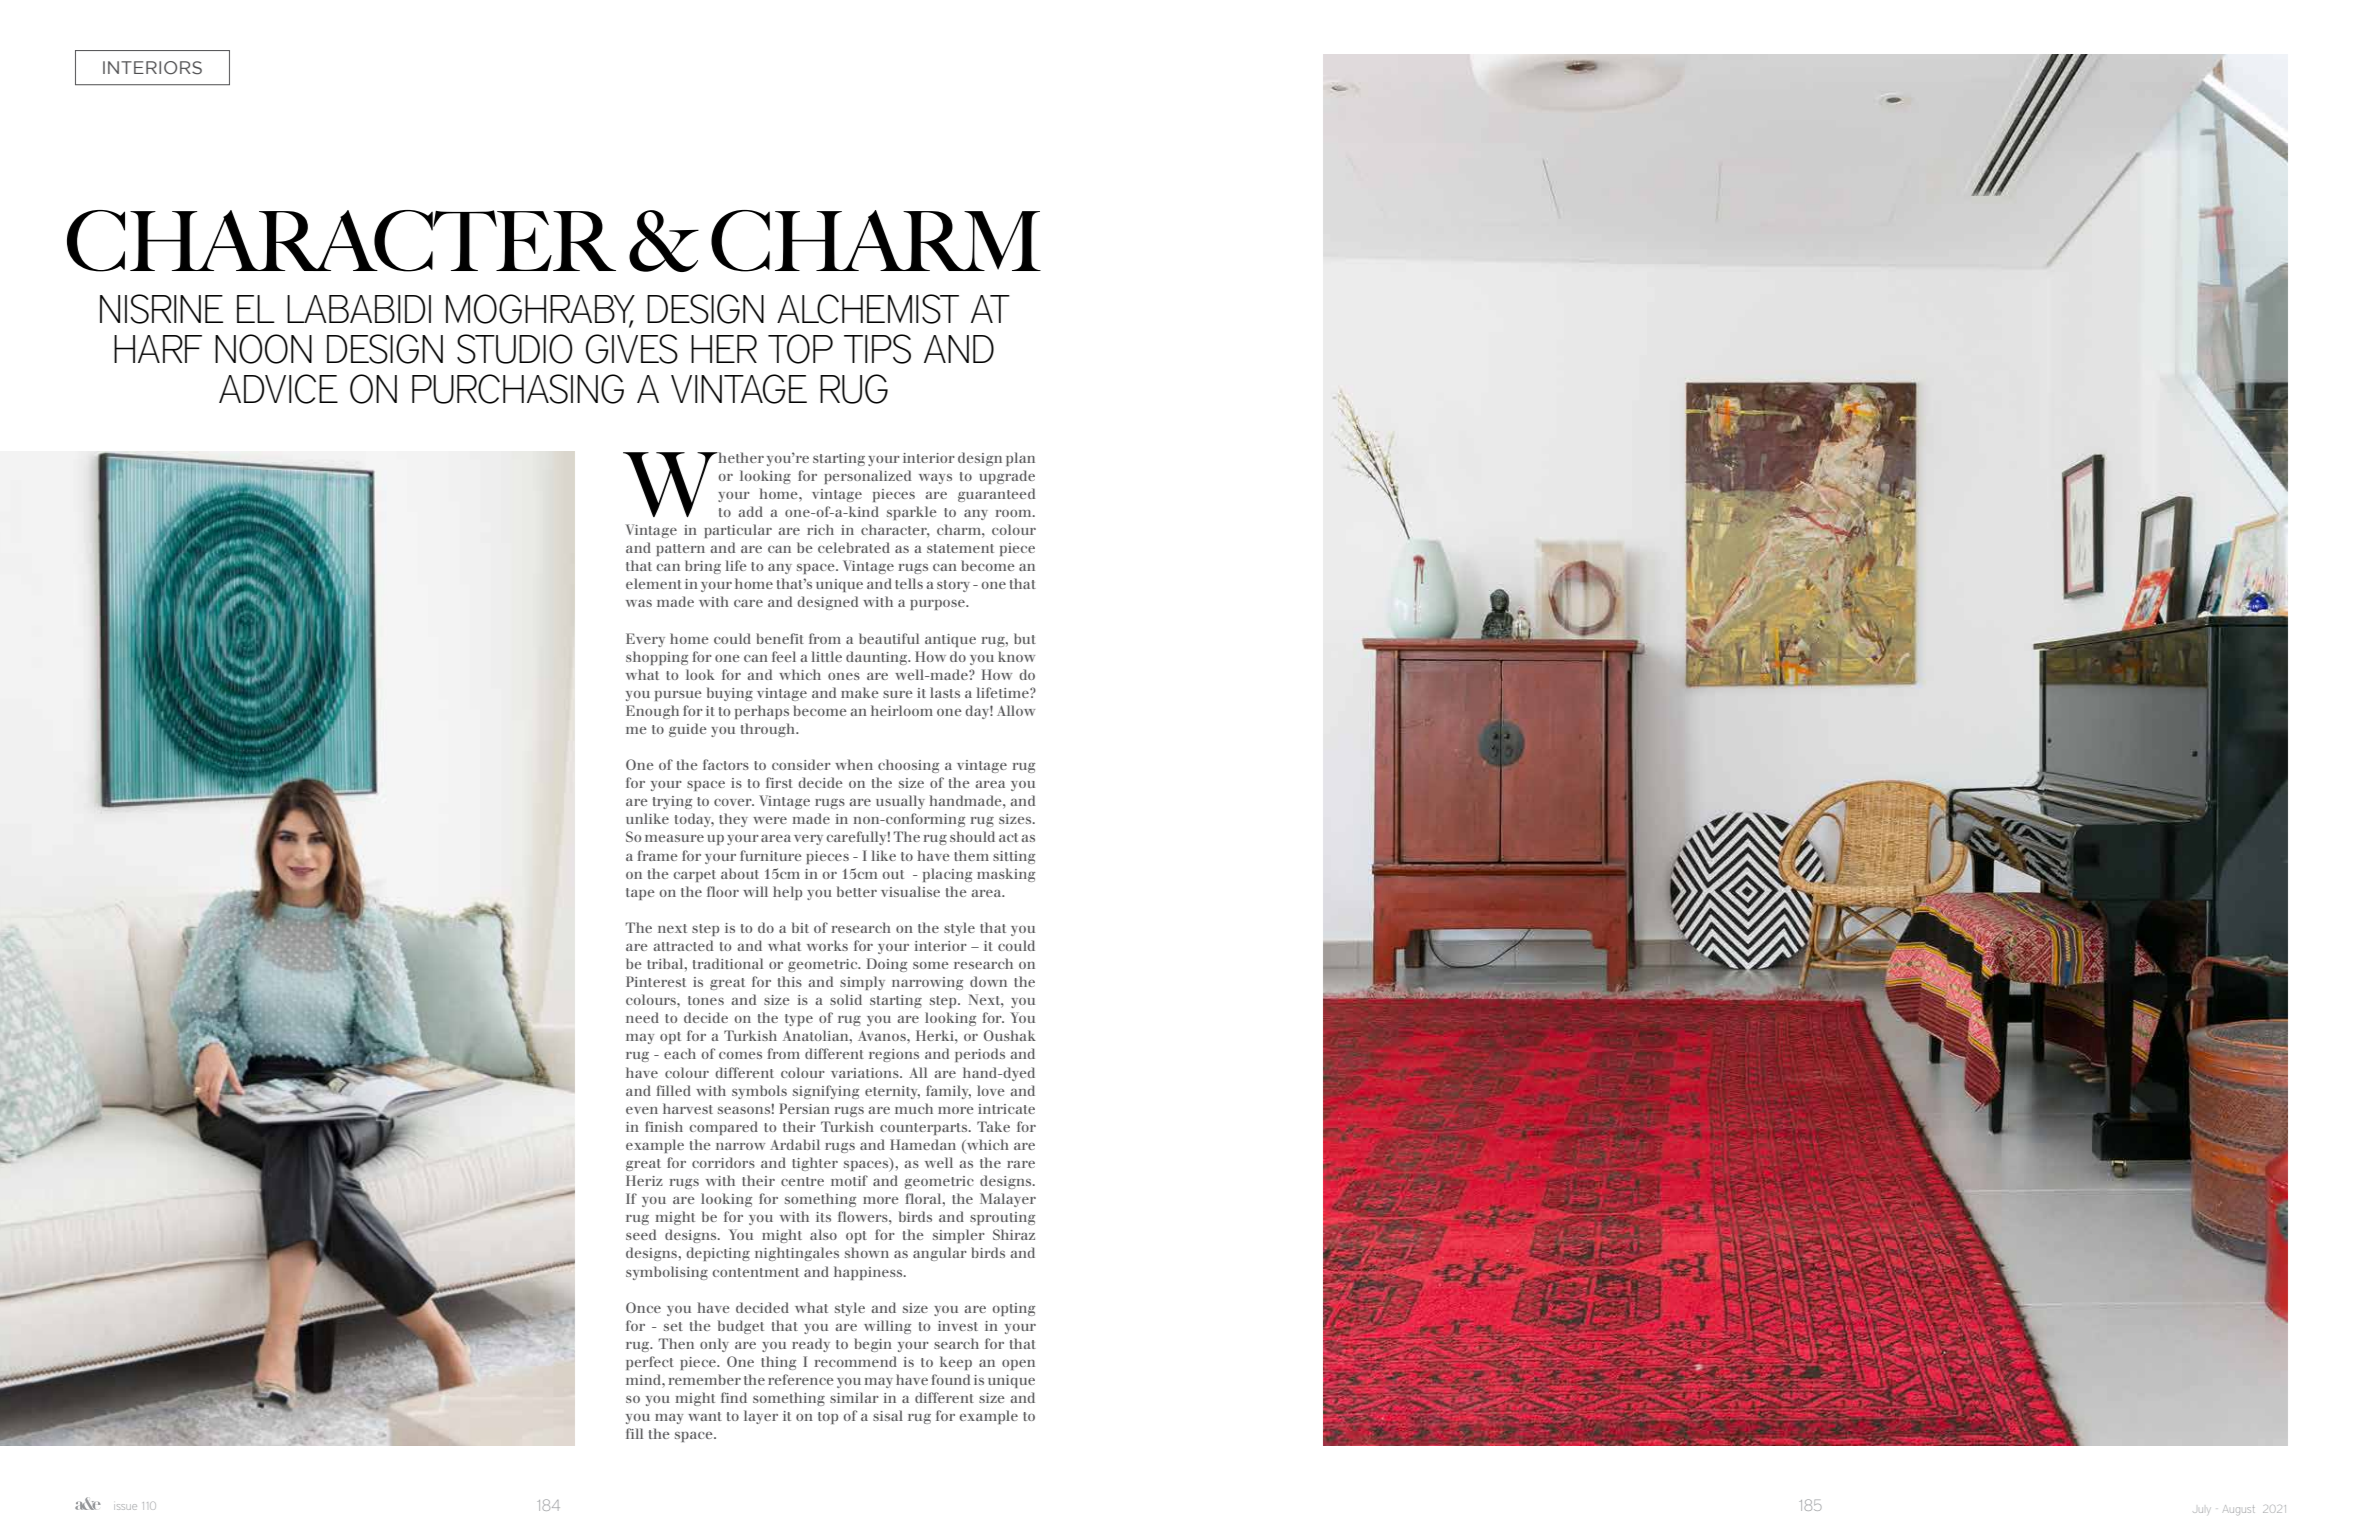 This screenshot has height=1538, width=2359. I want to click on sisal, so click(888, 1415).
